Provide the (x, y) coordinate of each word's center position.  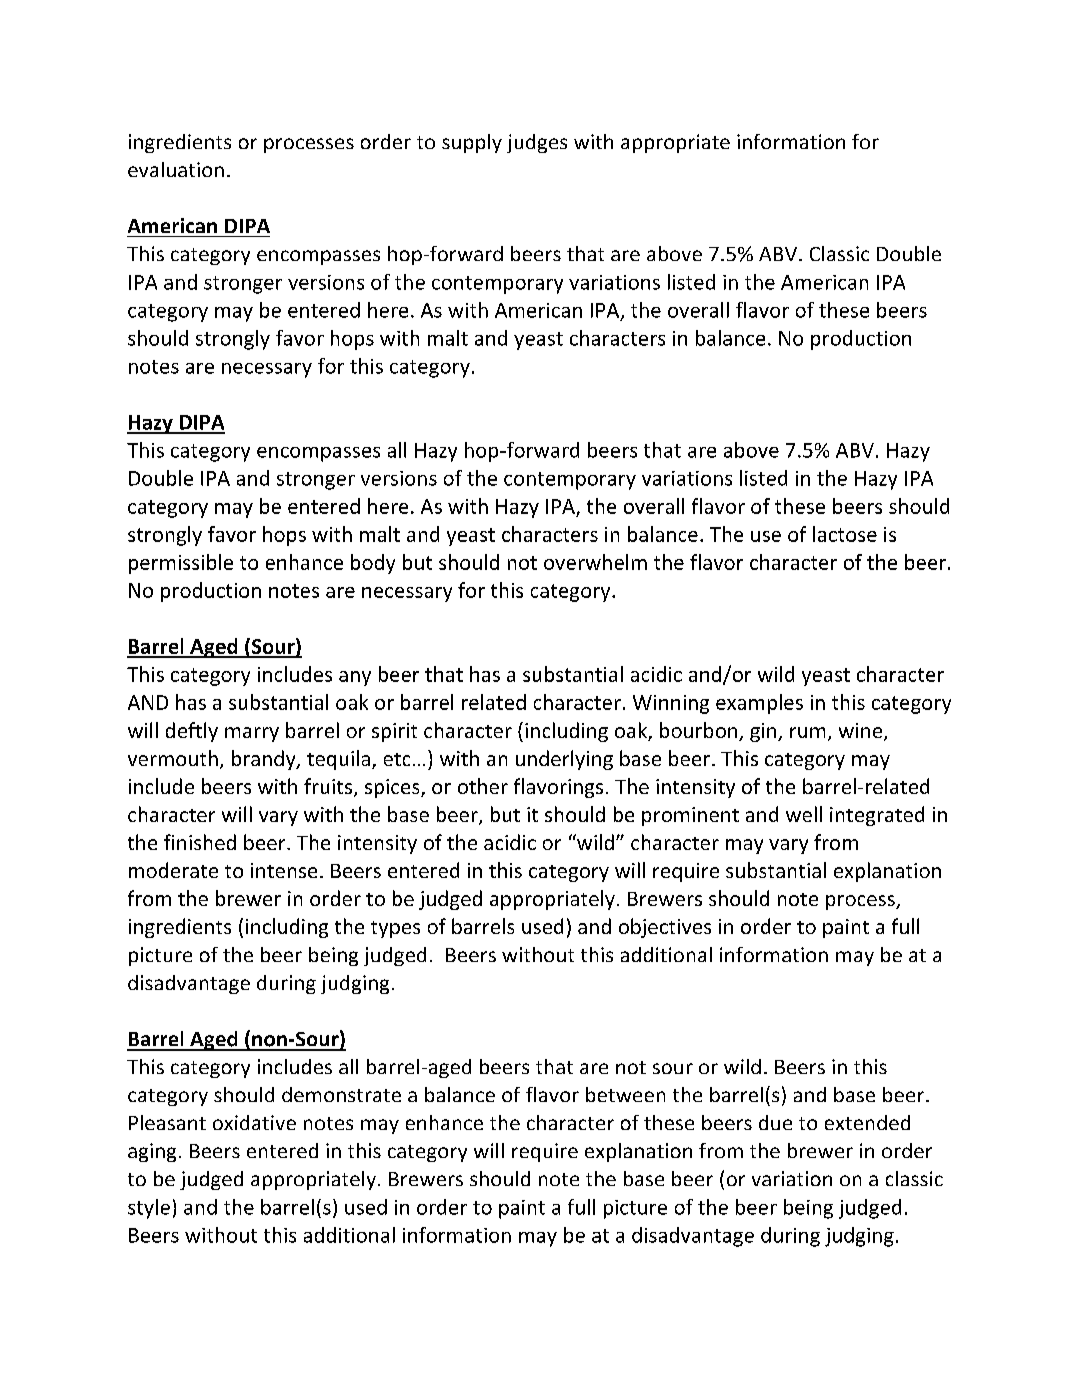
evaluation (176, 169)
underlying (564, 760)
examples (759, 704)
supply (472, 143)
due (775, 1122)
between (625, 1094)
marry (252, 734)
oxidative (254, 1122)
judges (537, 143)
